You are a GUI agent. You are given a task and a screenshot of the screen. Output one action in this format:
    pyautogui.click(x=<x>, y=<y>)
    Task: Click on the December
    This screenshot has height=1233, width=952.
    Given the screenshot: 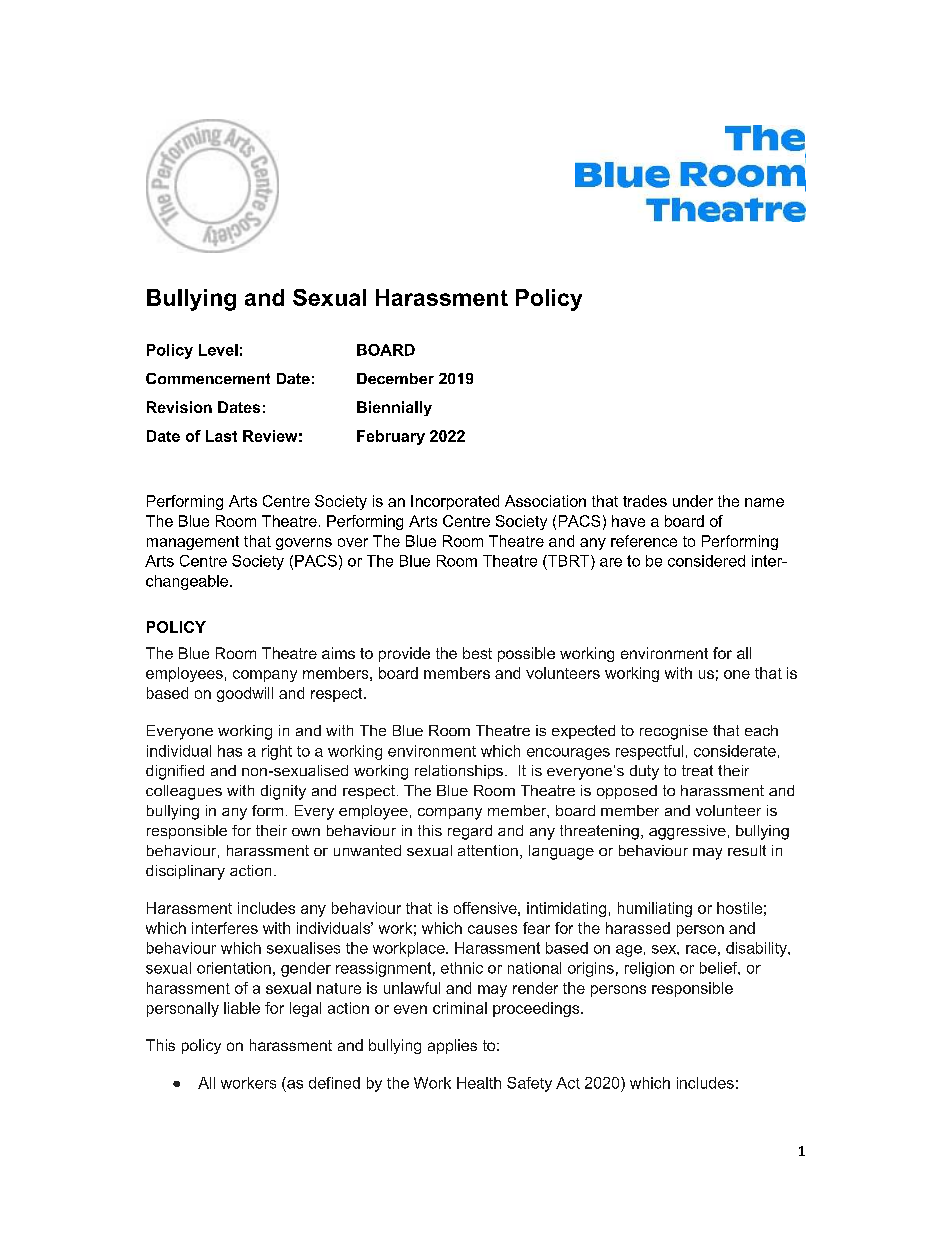 What is the action you would take?
    pyautogui.click(x=395, y=378)
